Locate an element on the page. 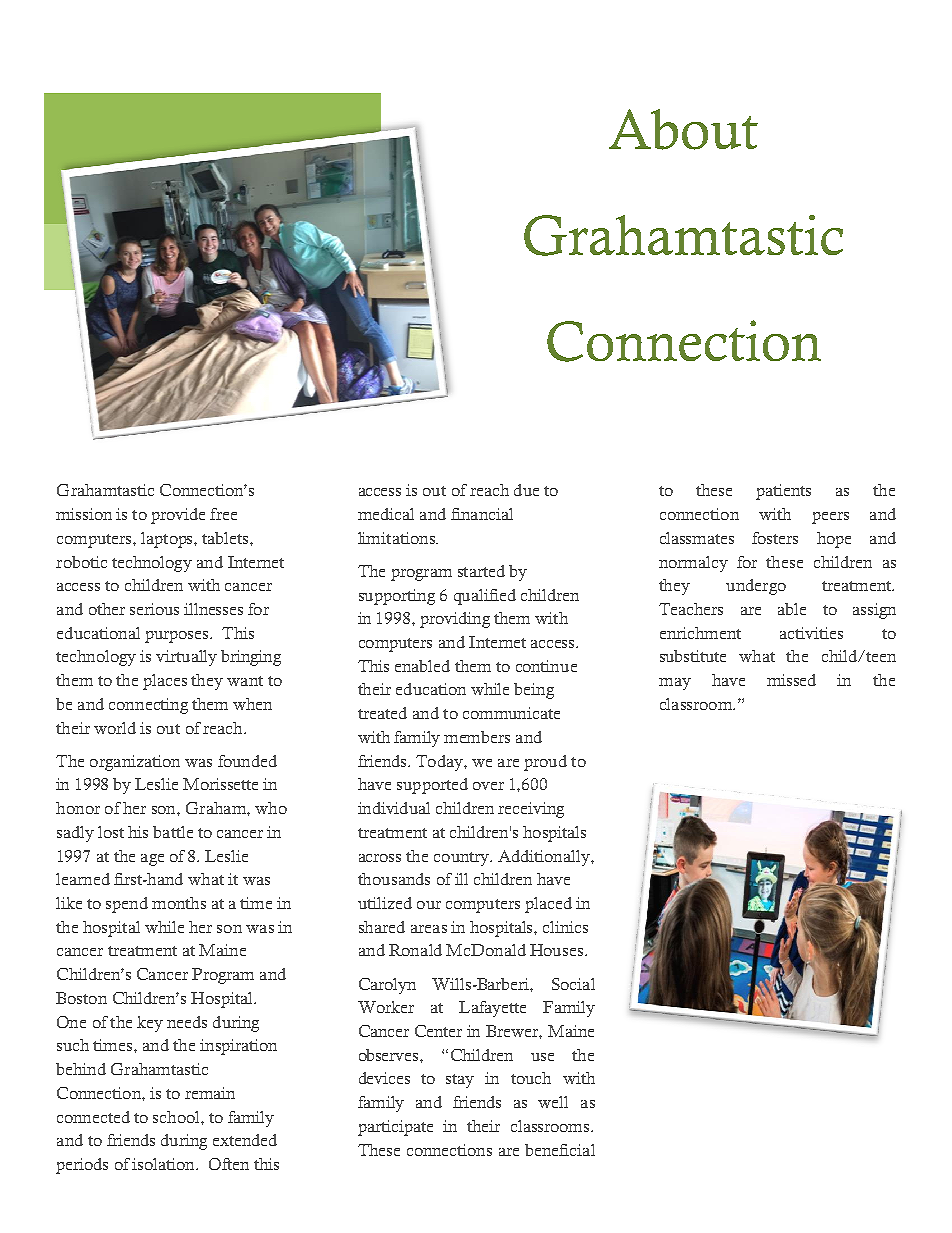 This page has height=1233, width=952. About is located at coordinates (683, 129).
